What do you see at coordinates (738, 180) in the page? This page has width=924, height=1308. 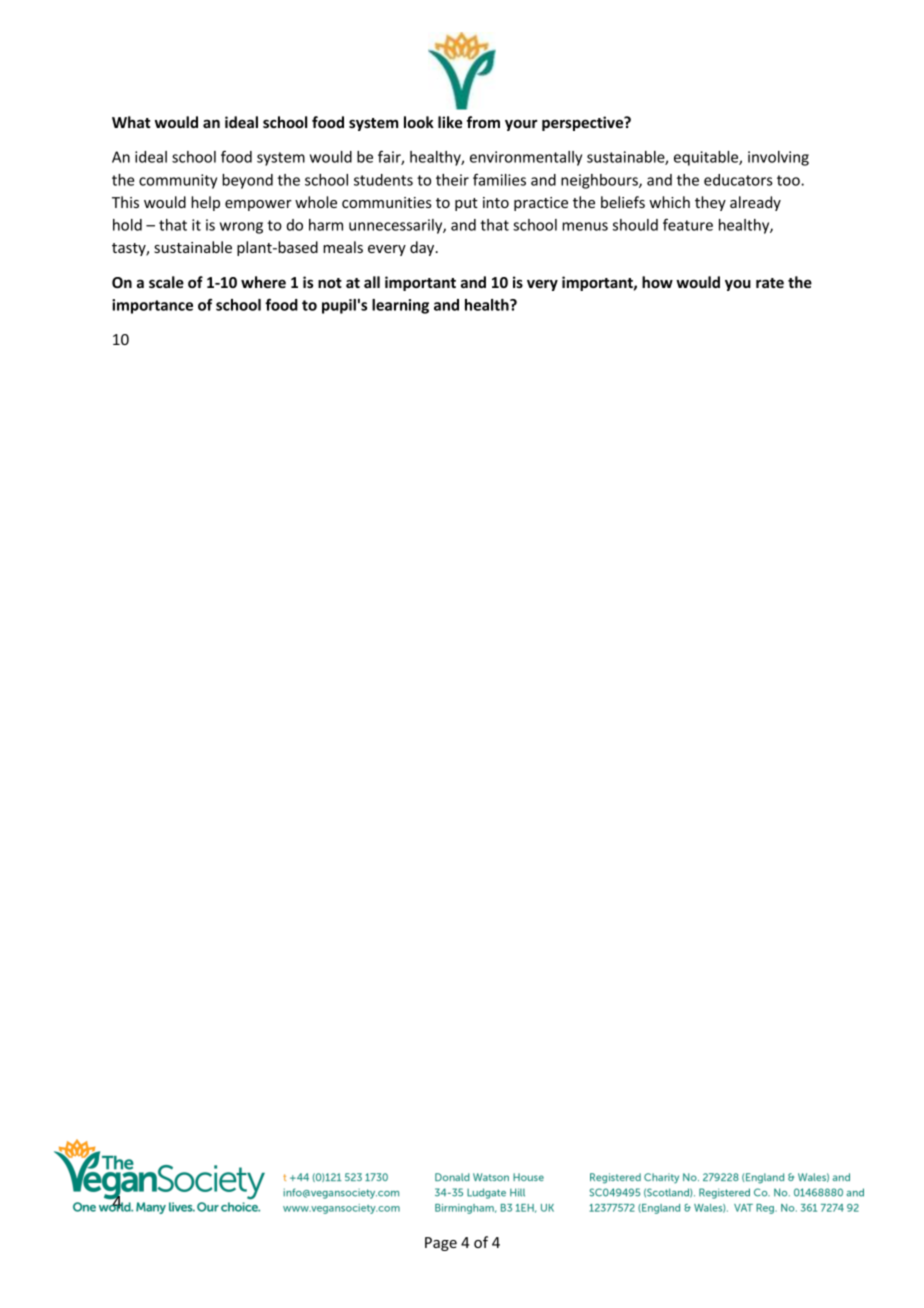 I see `educators` at bounding box center [738, 180].
